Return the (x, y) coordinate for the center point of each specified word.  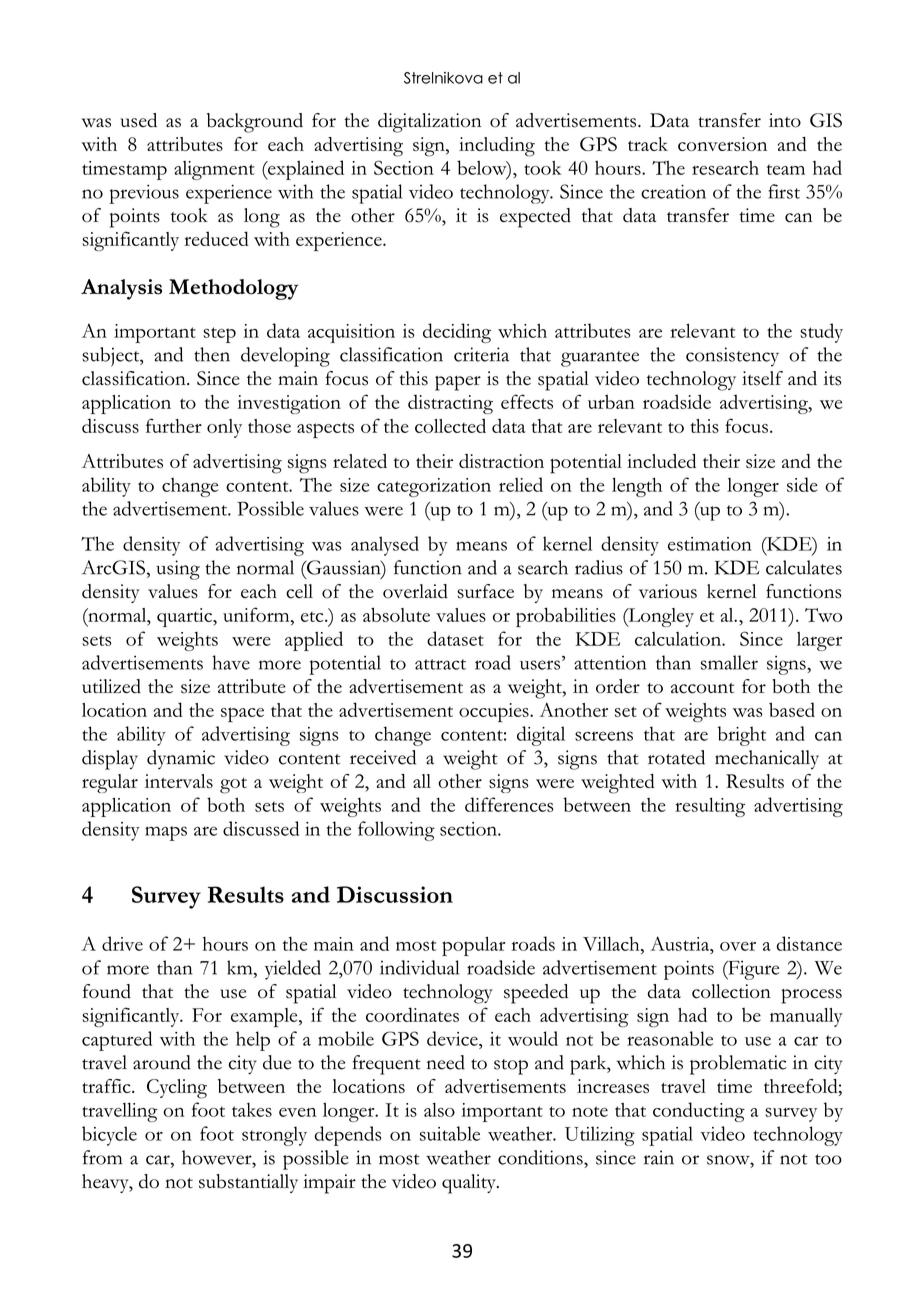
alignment (214, 170)
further (174, 425)
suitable (450, 1133)
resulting (710, 807)
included (661, 461)
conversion (722, 144)
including (497, 147)
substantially (248, 1183)
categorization (434, 487)
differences (509, 804)
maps (166, 833)
